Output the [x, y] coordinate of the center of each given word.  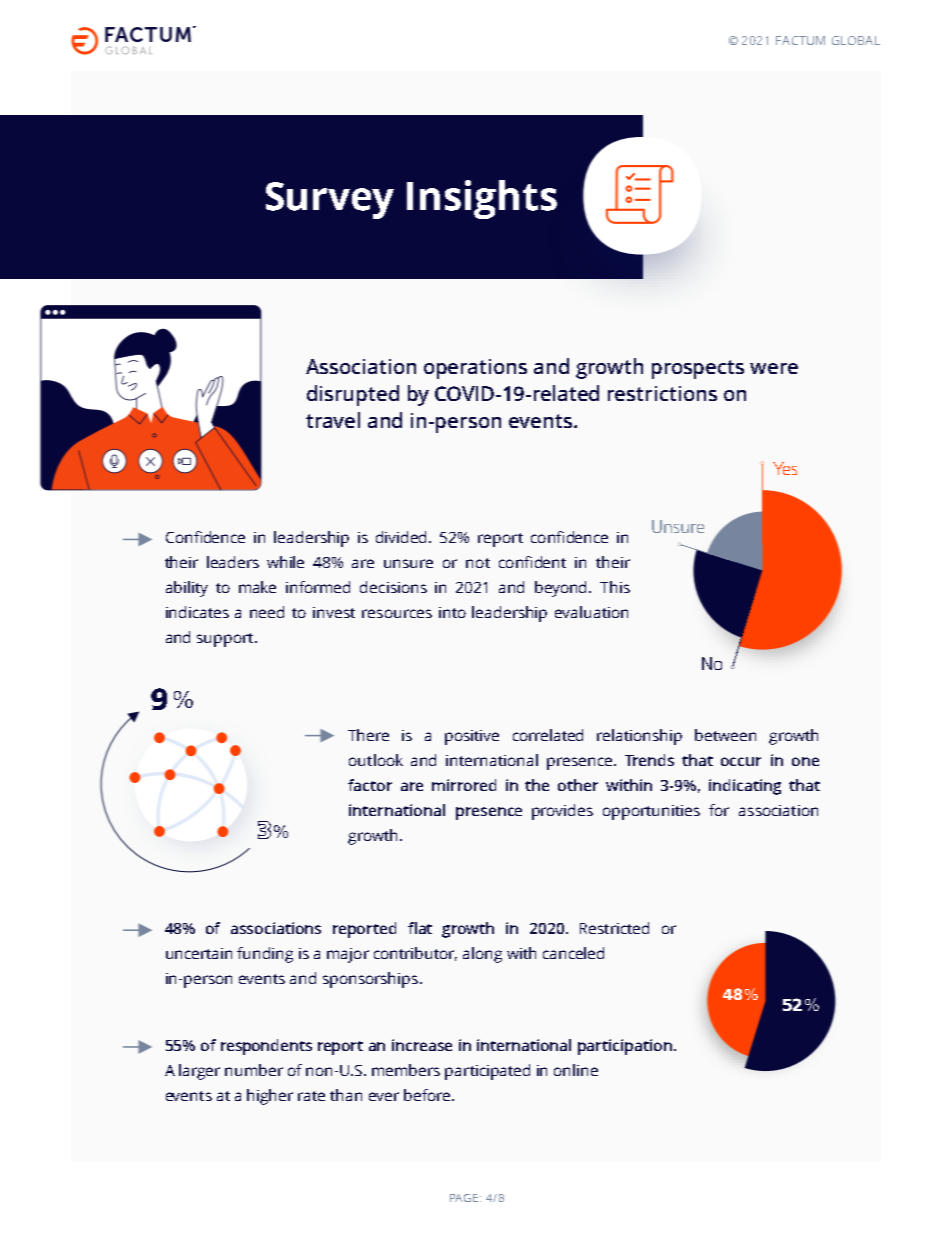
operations [475, 369]
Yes [785, 468]
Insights [482, 199]
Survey [330, 200]
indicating [745, 787]
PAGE [464, 1198]
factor [370, 785]
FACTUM [800, 40]
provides [562, 812]
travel [333, 420]
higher [270, 1097]
